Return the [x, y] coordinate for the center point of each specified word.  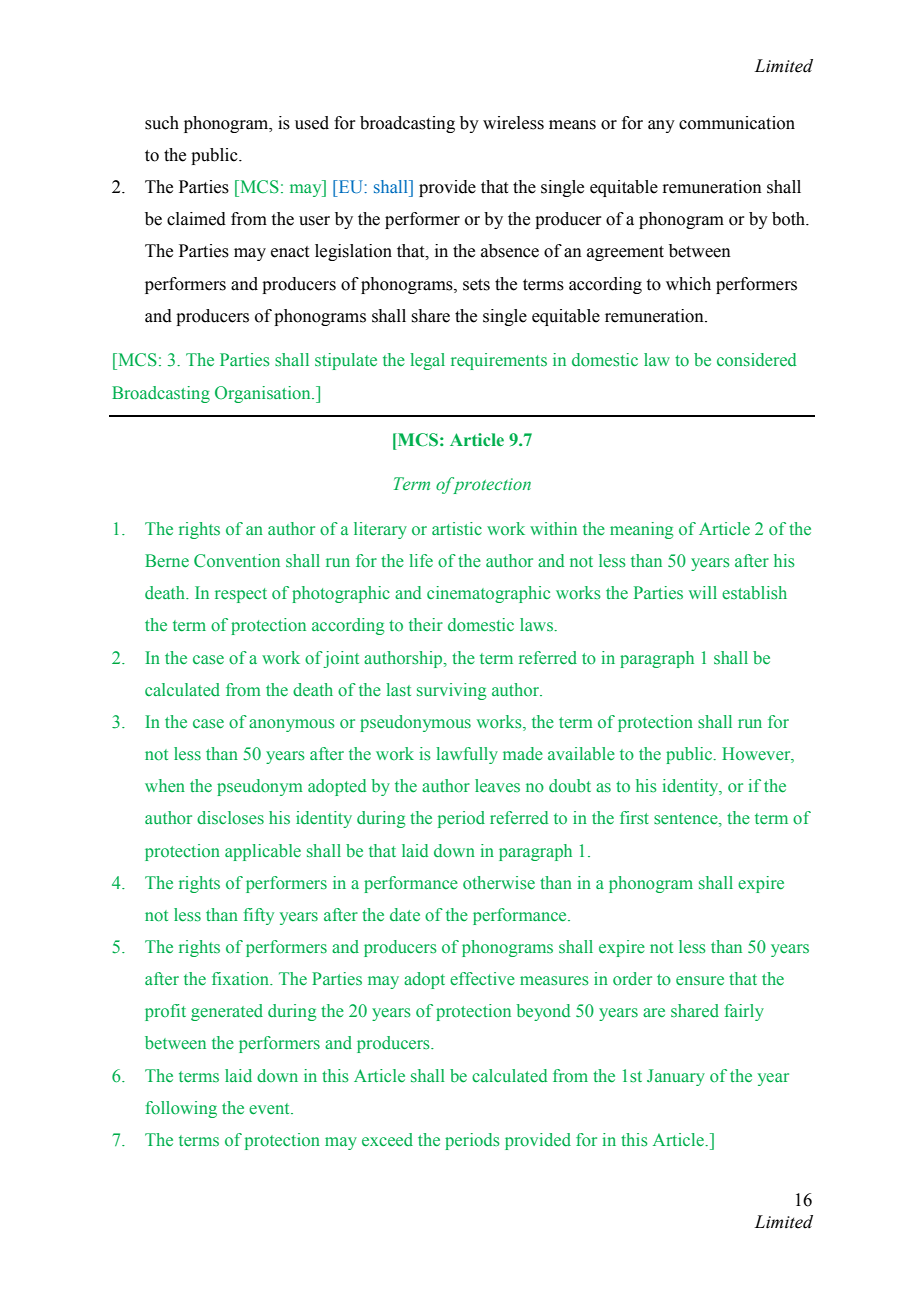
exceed [387, 1140]
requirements [499, 361]
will [703, 592]
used [312, 123]
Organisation [264, 394]
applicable [263, 852]
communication [737, 123]
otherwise [499, 883]
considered [756, 360]
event [270, 1109]
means [572, 125]
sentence [687, 820]
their [426, 624]
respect [241, 595]
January [676, 1077]
